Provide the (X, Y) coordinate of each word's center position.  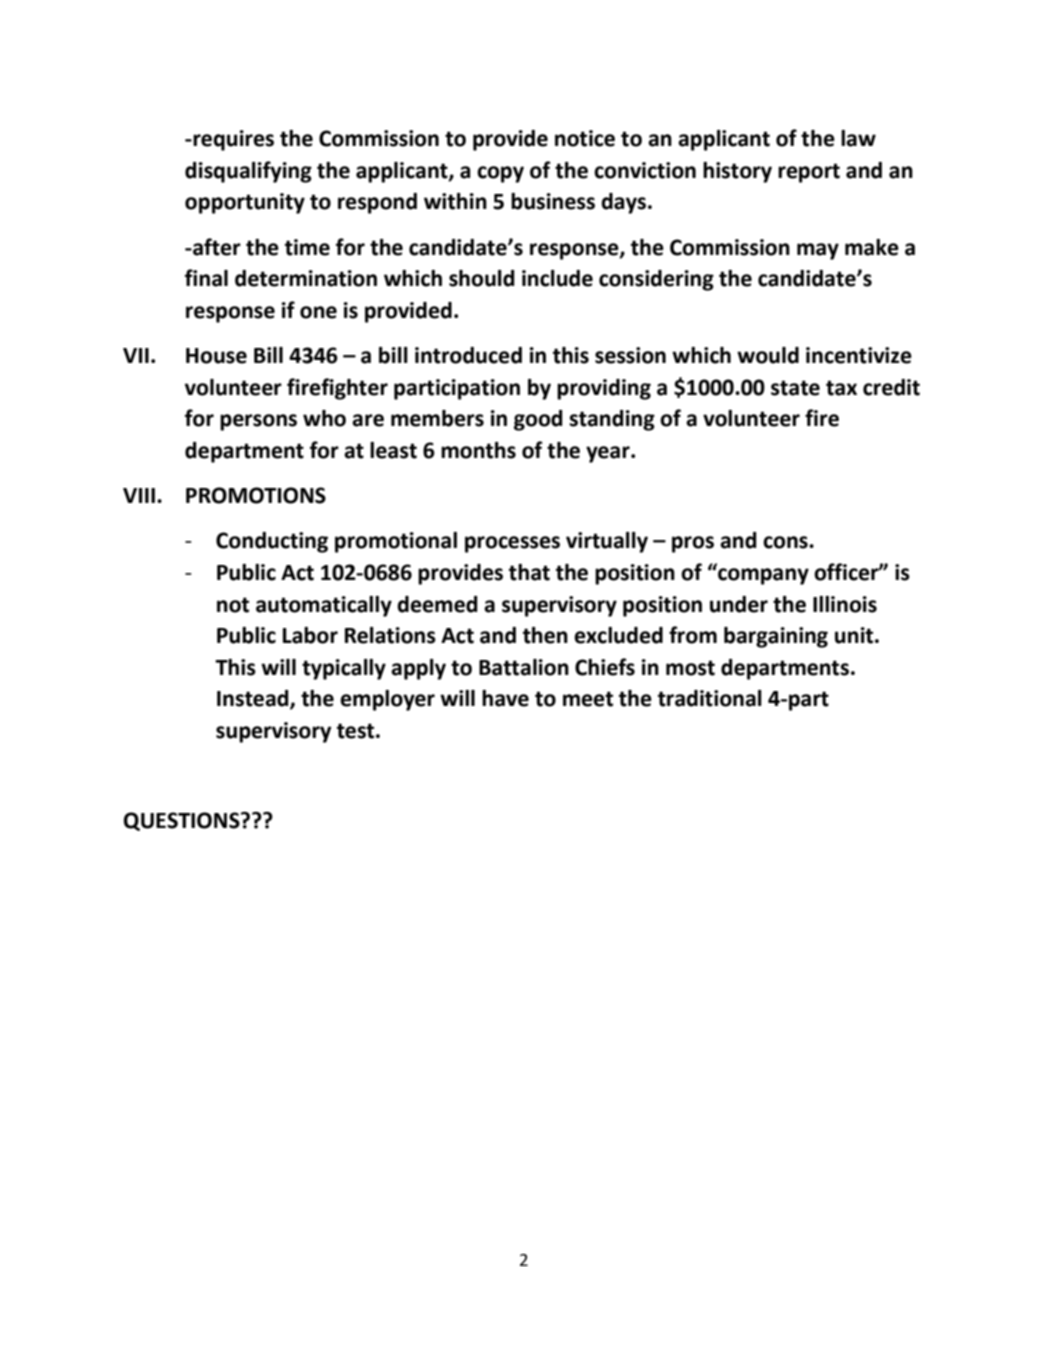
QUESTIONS (183, 821)
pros (693, 544)
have (505, 698)
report (809, 173)
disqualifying (248, 172)
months (478, 450)
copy (500, 174)
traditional (710, 698)
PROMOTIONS (256, 495)
